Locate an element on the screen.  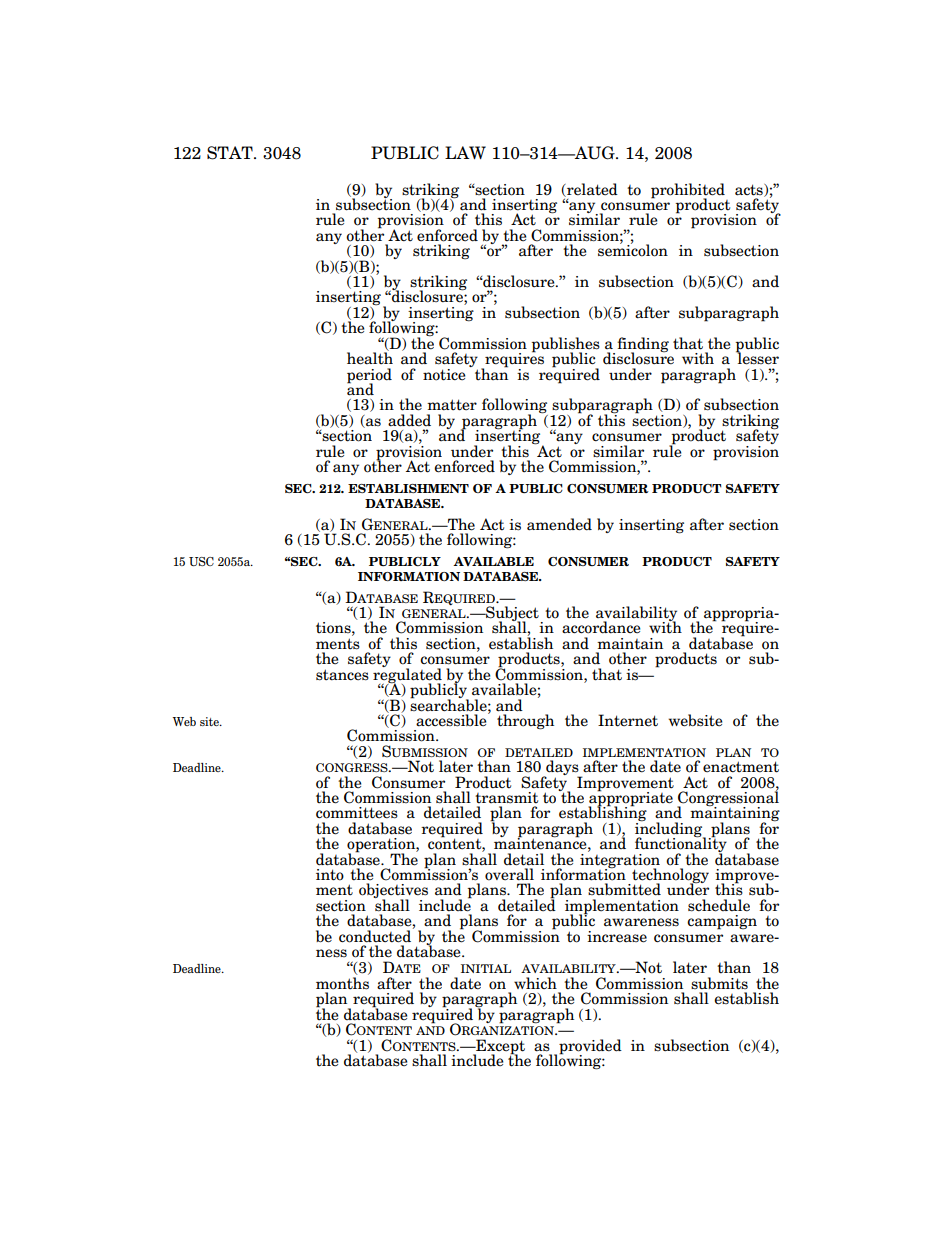
amended is located at coordinates (559, 524).
